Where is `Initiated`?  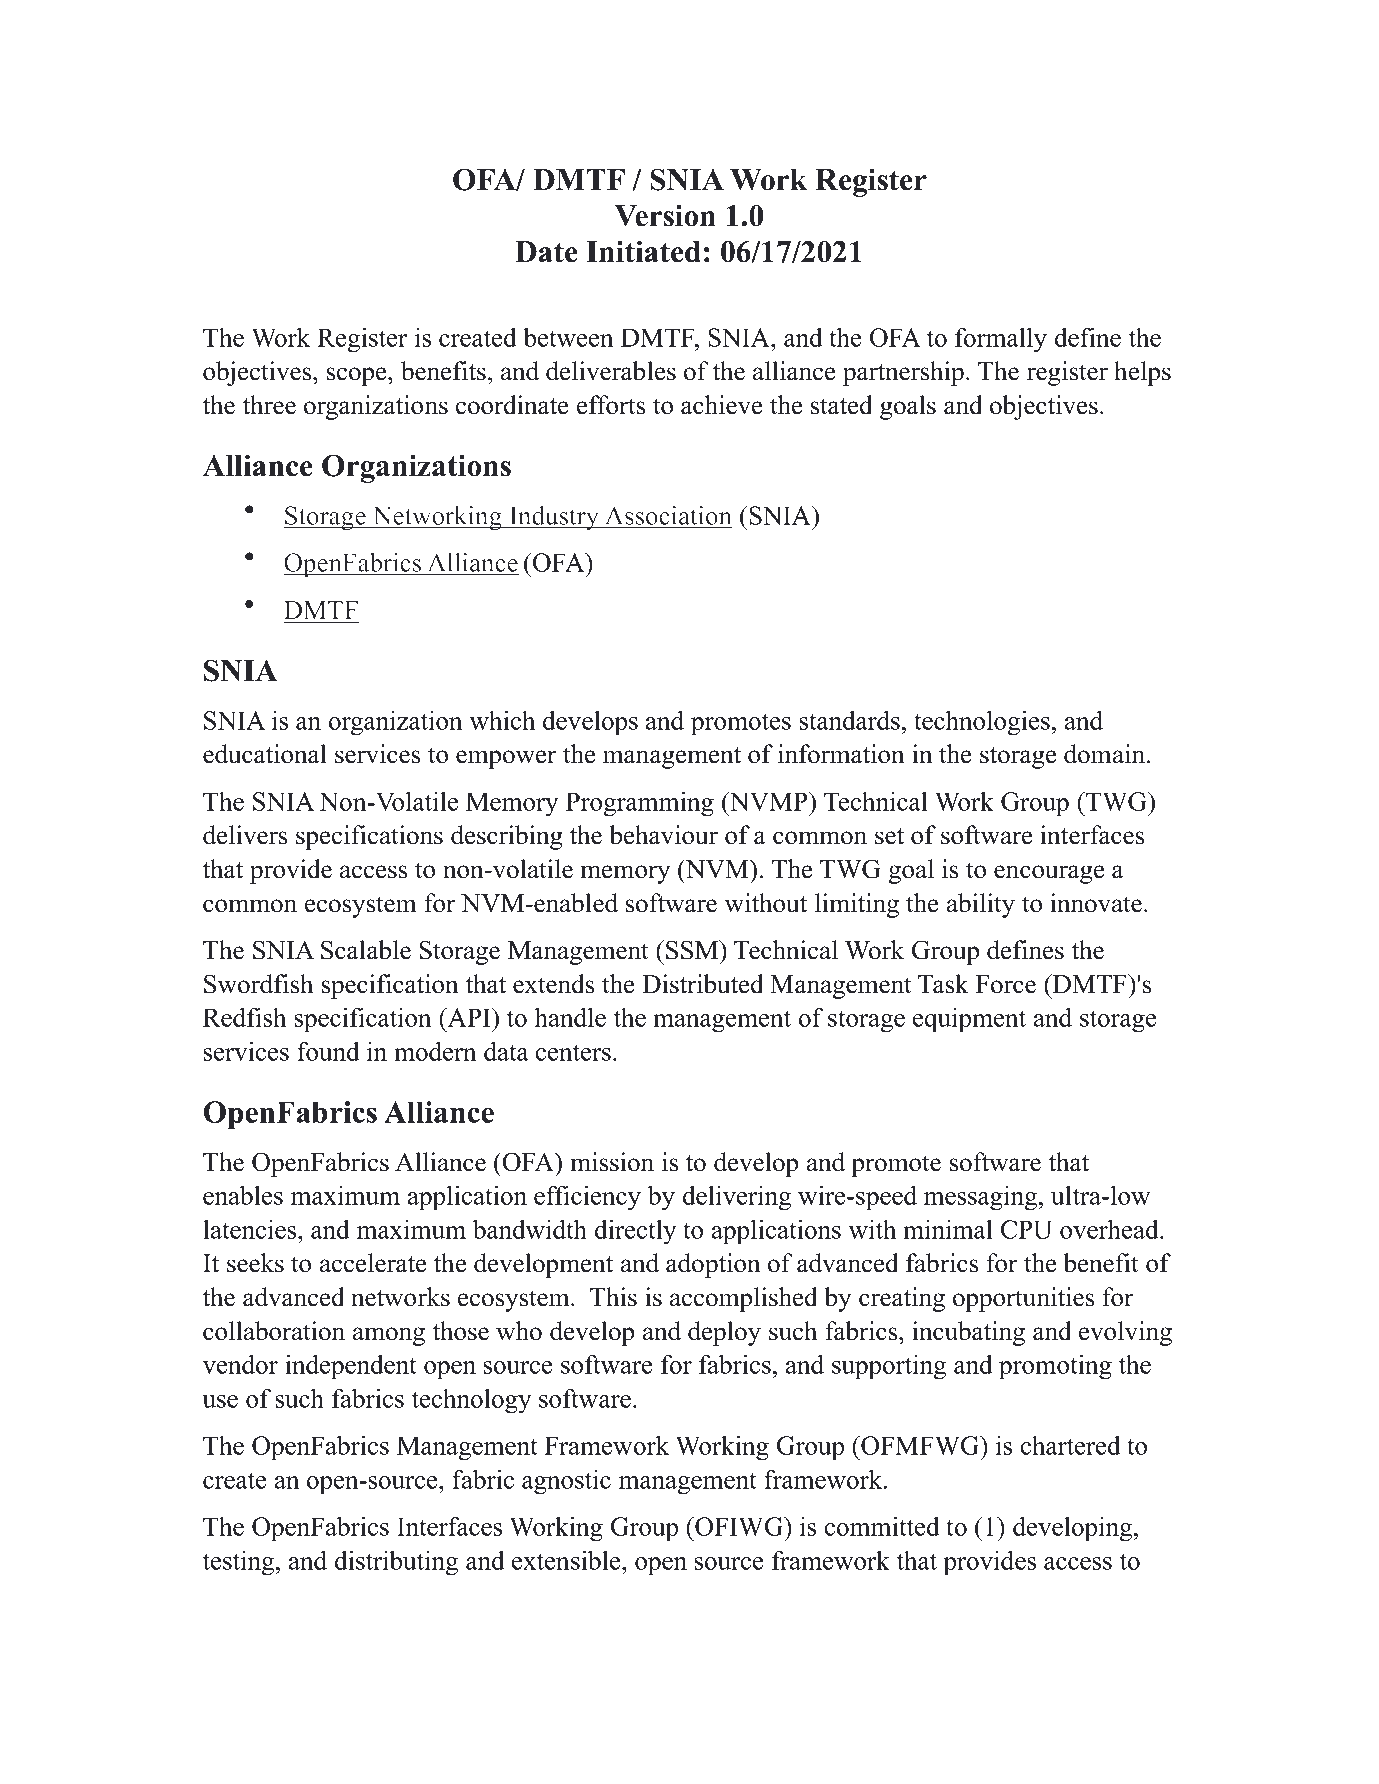 Initiated is located at coordinates (643, 251).
